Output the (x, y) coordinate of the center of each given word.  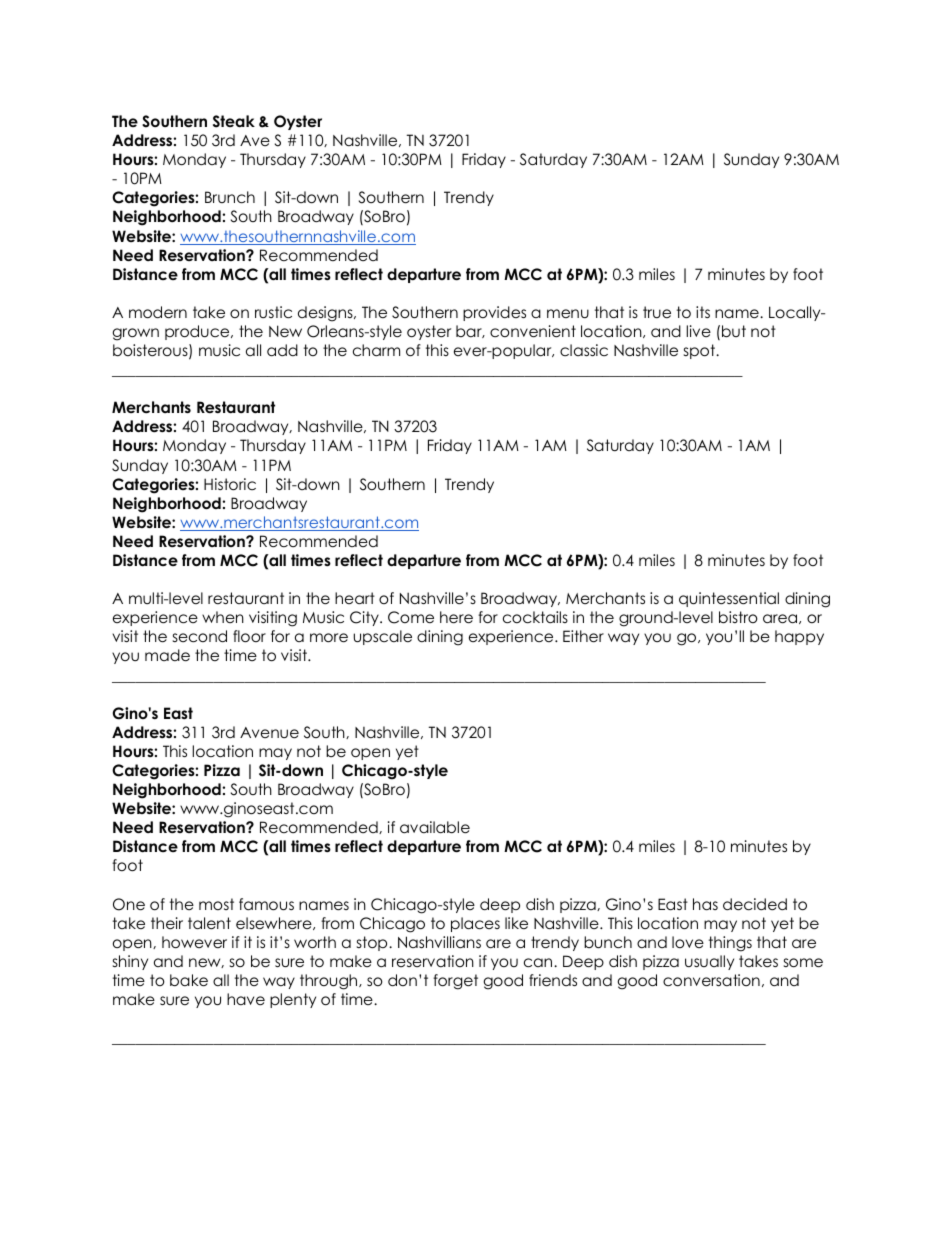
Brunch (230, 197)
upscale (383, 637)
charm (376, 350)
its (703, 312)
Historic (230, 484)
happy (799, 637)
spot (700, 351)
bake (189, 980)
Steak (234, 121)
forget (455, 982)
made (167, 655)
